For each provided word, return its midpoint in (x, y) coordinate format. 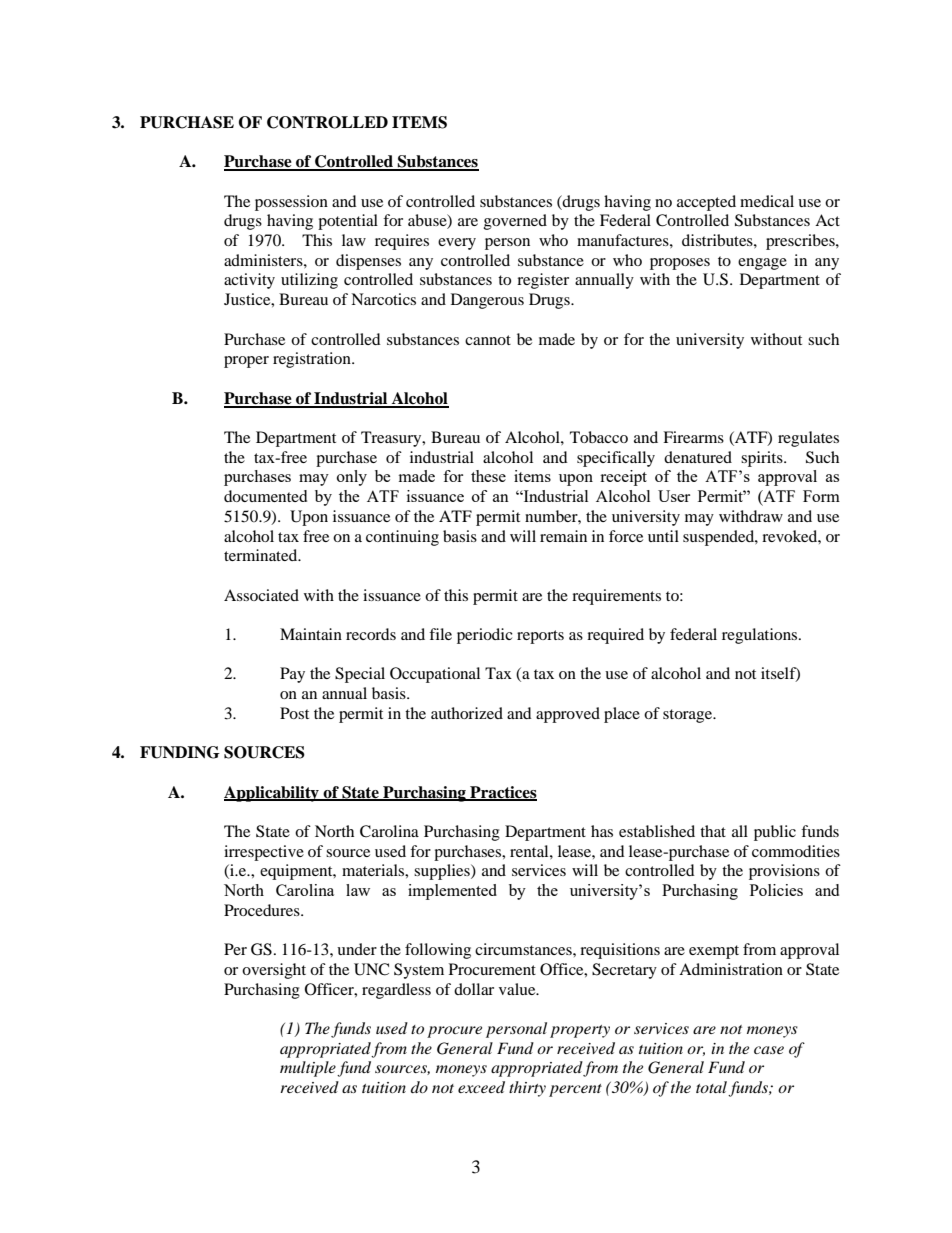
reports (540, 637)
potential (348, 222)
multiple (308, 1069)
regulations (761, 636)
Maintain (311, 634)
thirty (527, 1089)
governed (515, 222)
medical (767, 201)
